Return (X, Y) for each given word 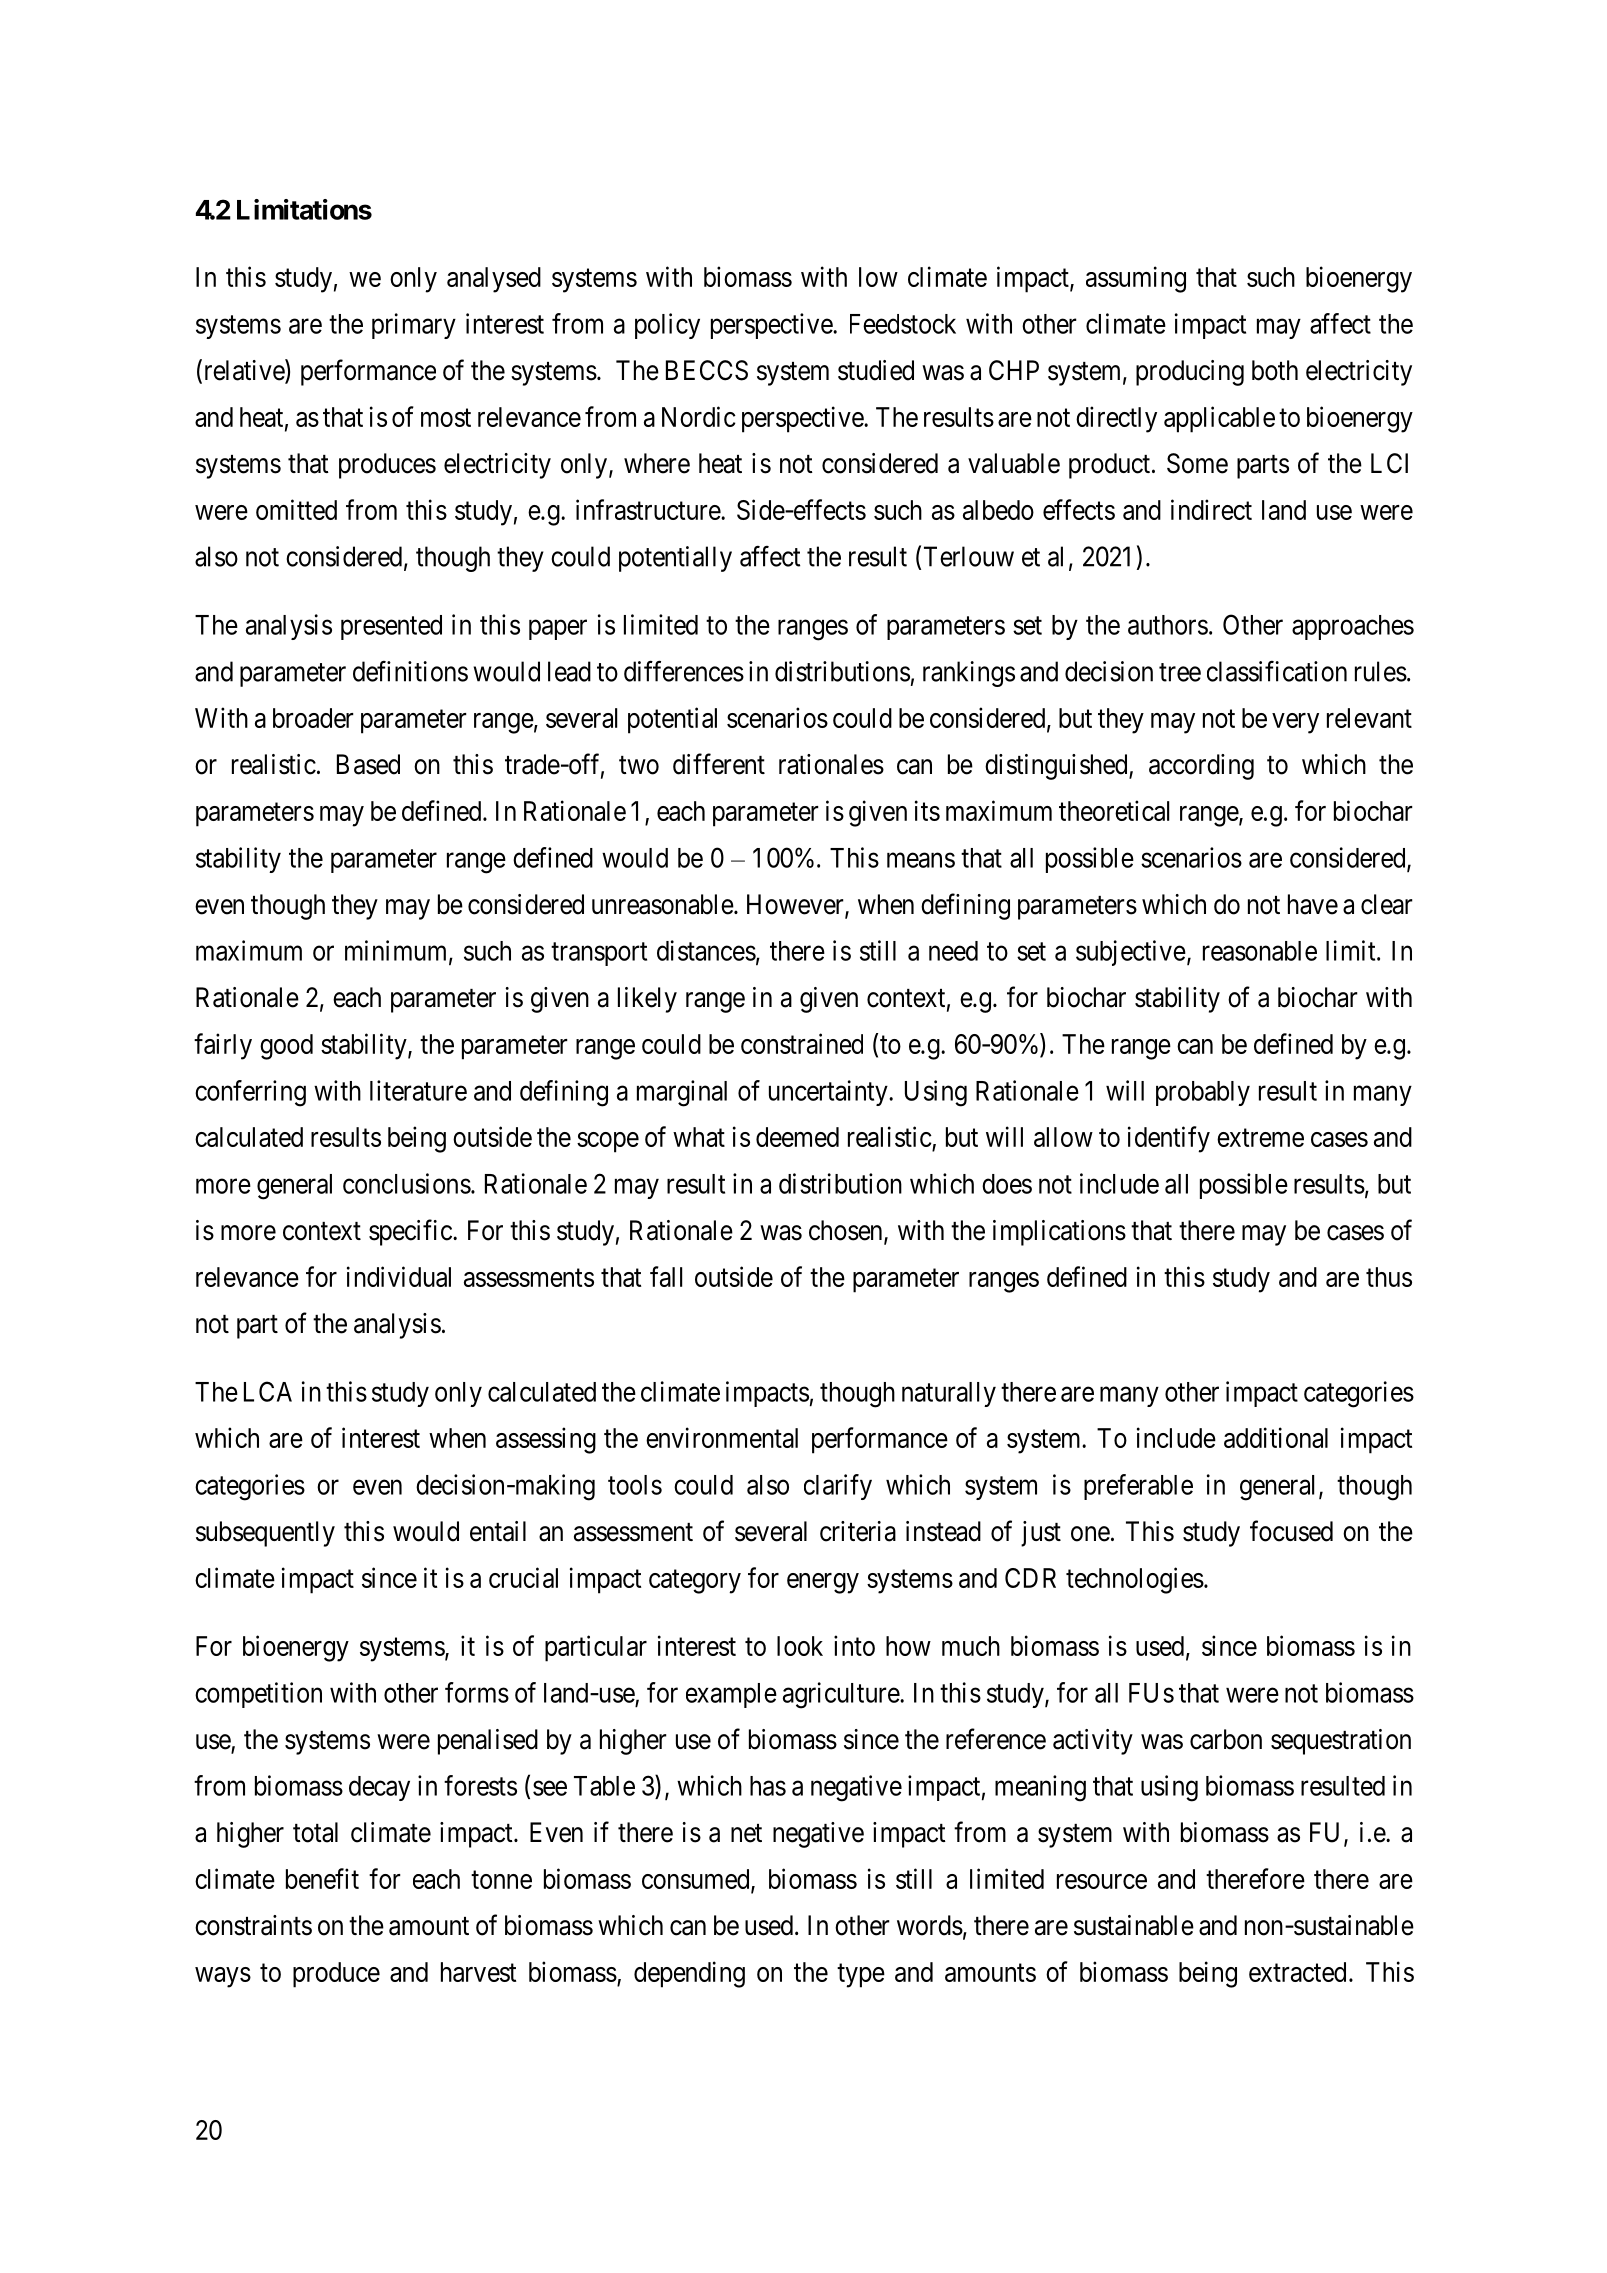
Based (368, 764)
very (1295, 723)
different (719, 764)
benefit (322, 1878)
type (861, 1976)
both (1275, 370)
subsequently (265, 1534)
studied (876, 370)
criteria (858, 1531)
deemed (797, 1137)
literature (418, 1090)
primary (414, 326)
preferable (1138, 1487)
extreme (1260, 1138)
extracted (1297, 1972)
